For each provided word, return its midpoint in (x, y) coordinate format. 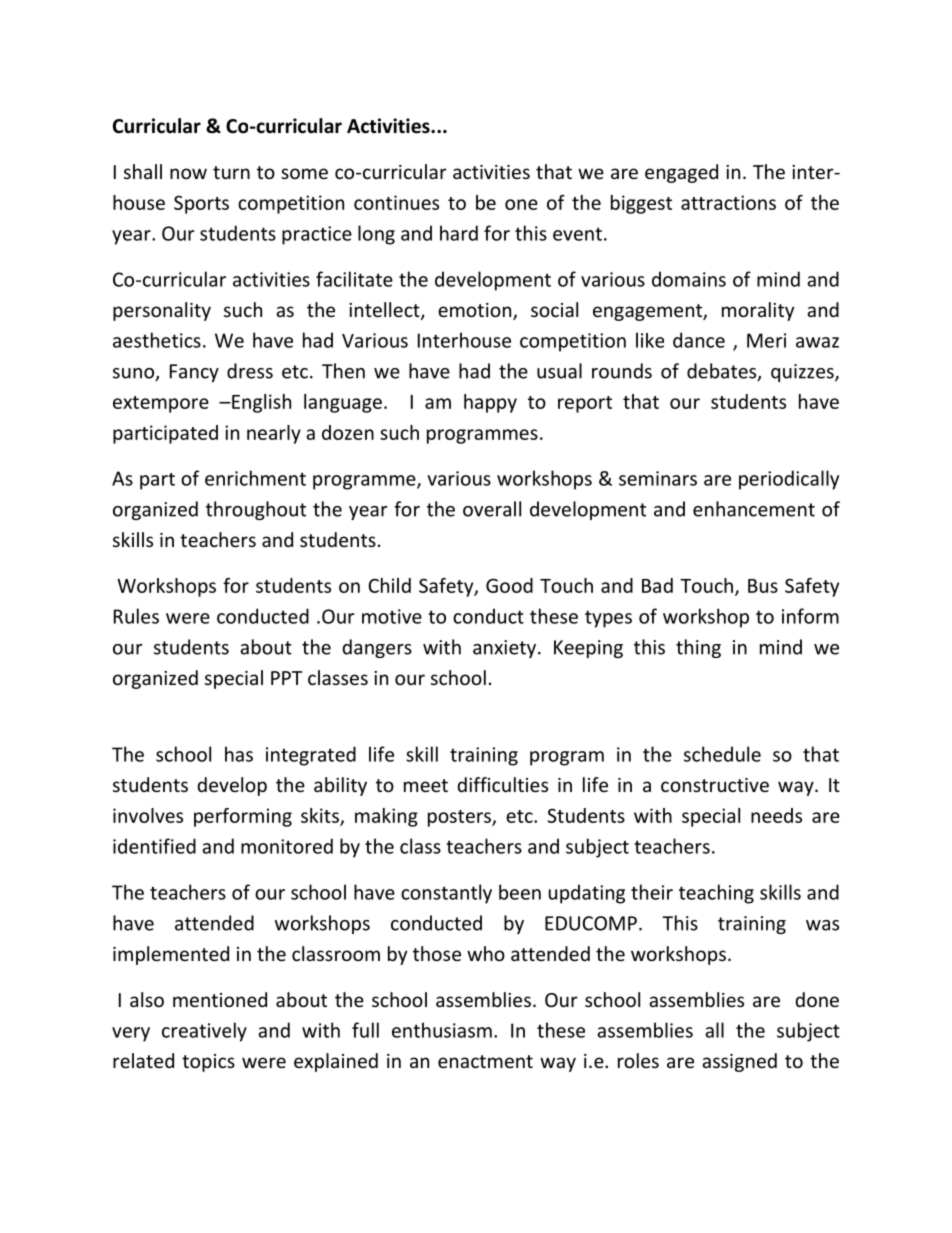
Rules (136, 616)
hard (459, 233)
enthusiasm (442, 1030)
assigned (739, 1062)
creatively (204, 1032)
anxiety (506, 649)
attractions (728, 202)
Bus (763, 586)
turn (231, 172)
